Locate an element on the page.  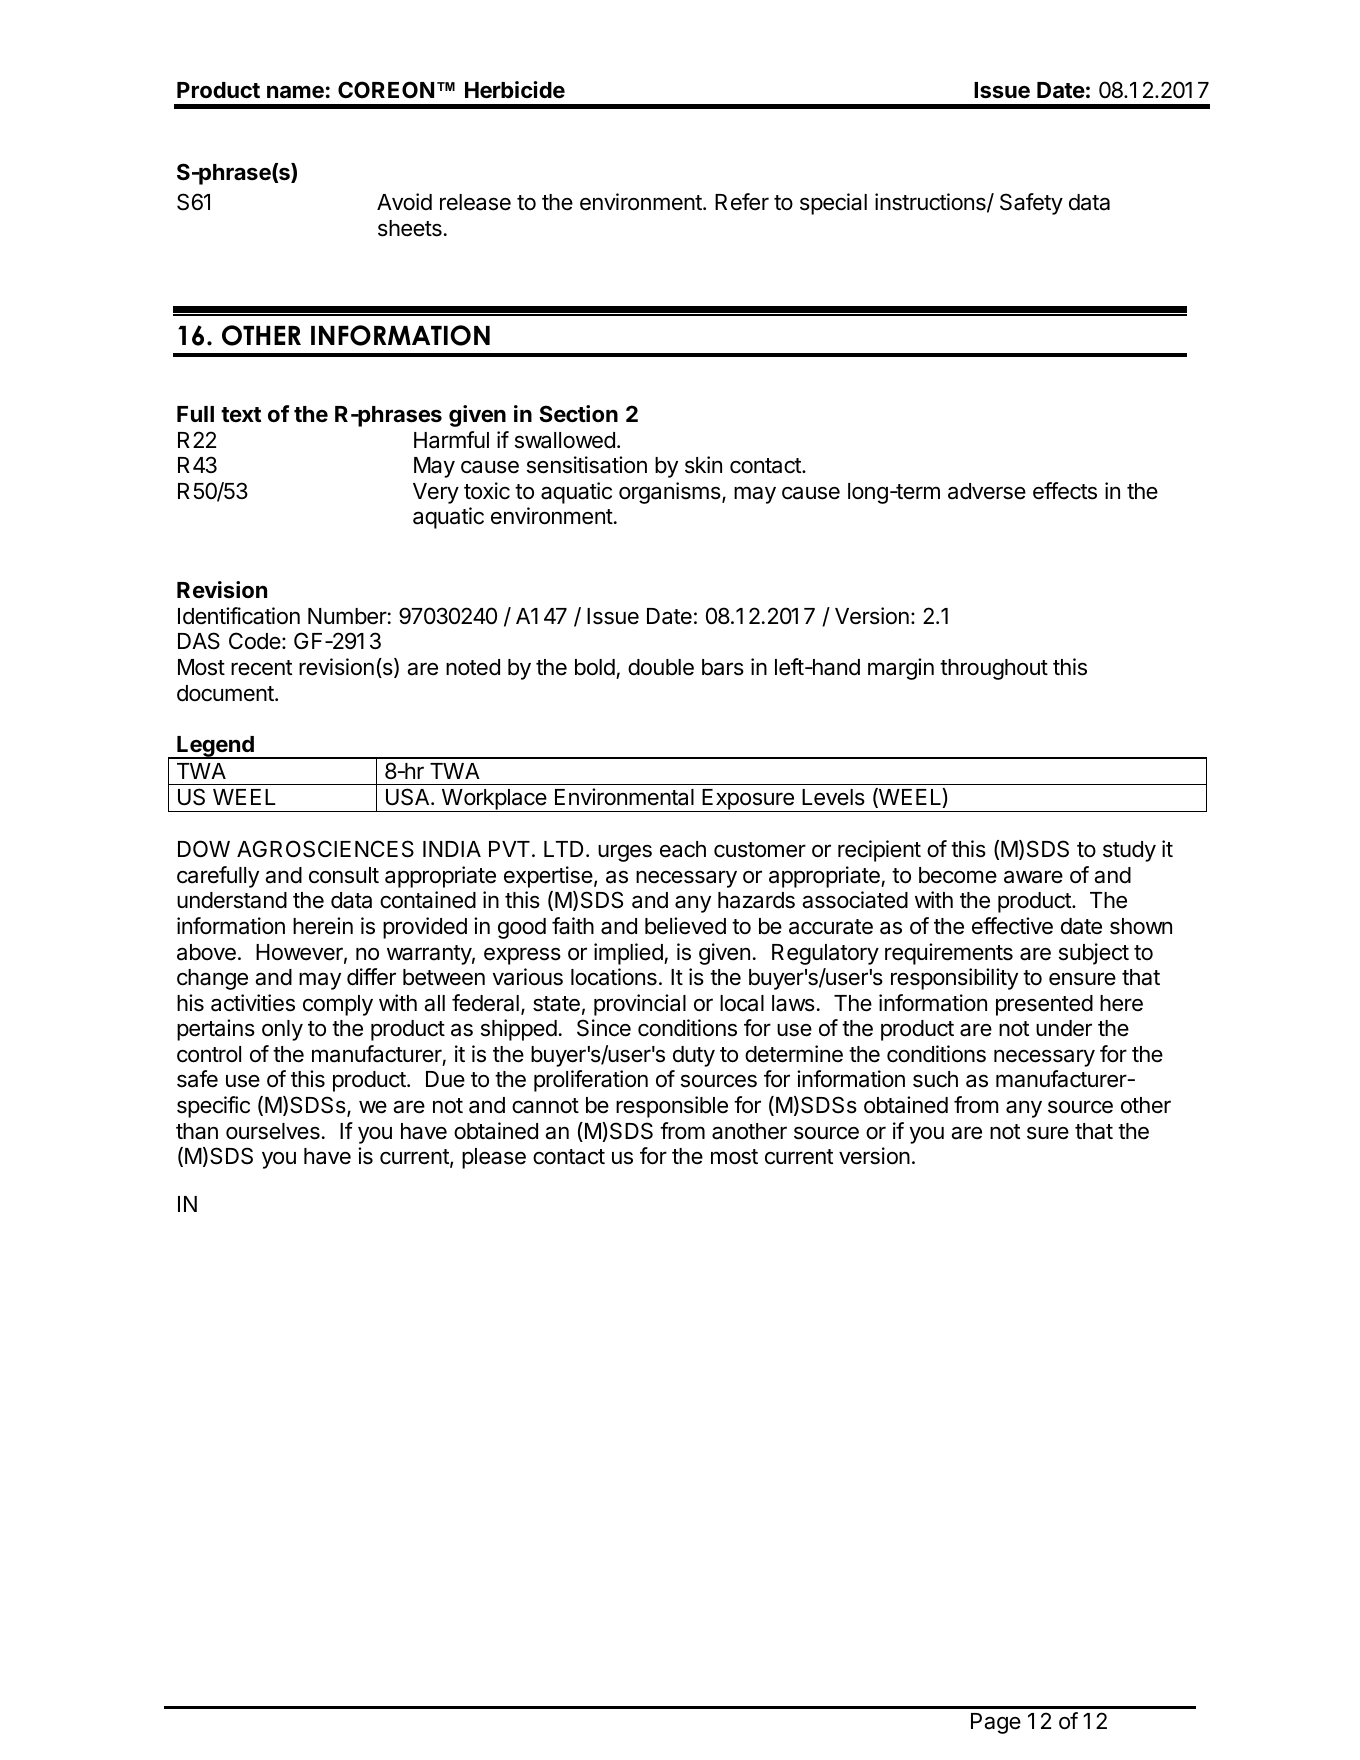
please is located at coordinates (494, 1158).
